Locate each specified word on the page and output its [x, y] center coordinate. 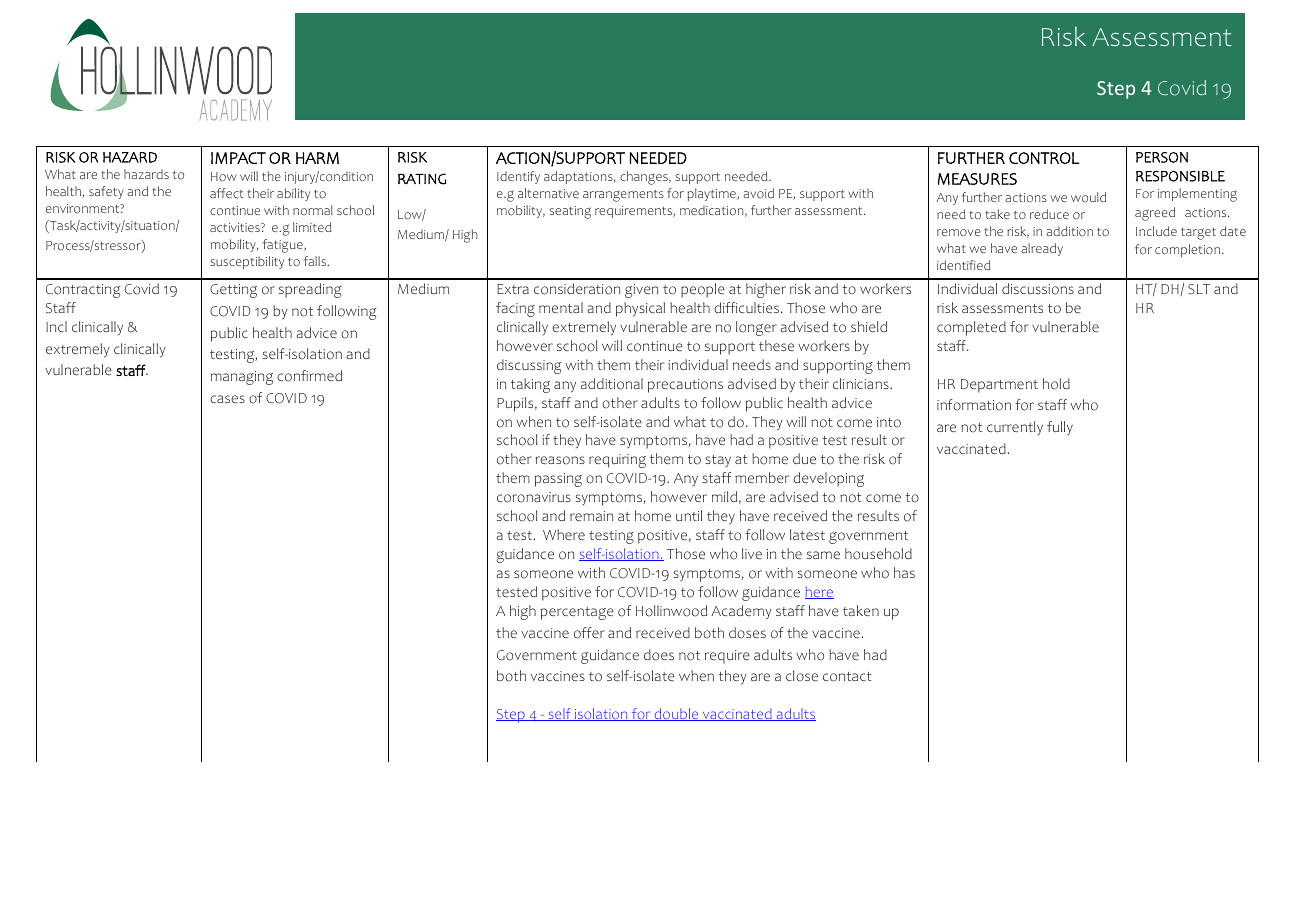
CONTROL [1044, 158]
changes [645, 178]
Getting [233, 291]
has [904, 572]
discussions [1038, 289]
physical [640, 309]
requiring [617, 461]
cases [227, 399]
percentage [577, 613]
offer [589, 633]
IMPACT [238, 158]
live [752, 553]
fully [1060, 428]
